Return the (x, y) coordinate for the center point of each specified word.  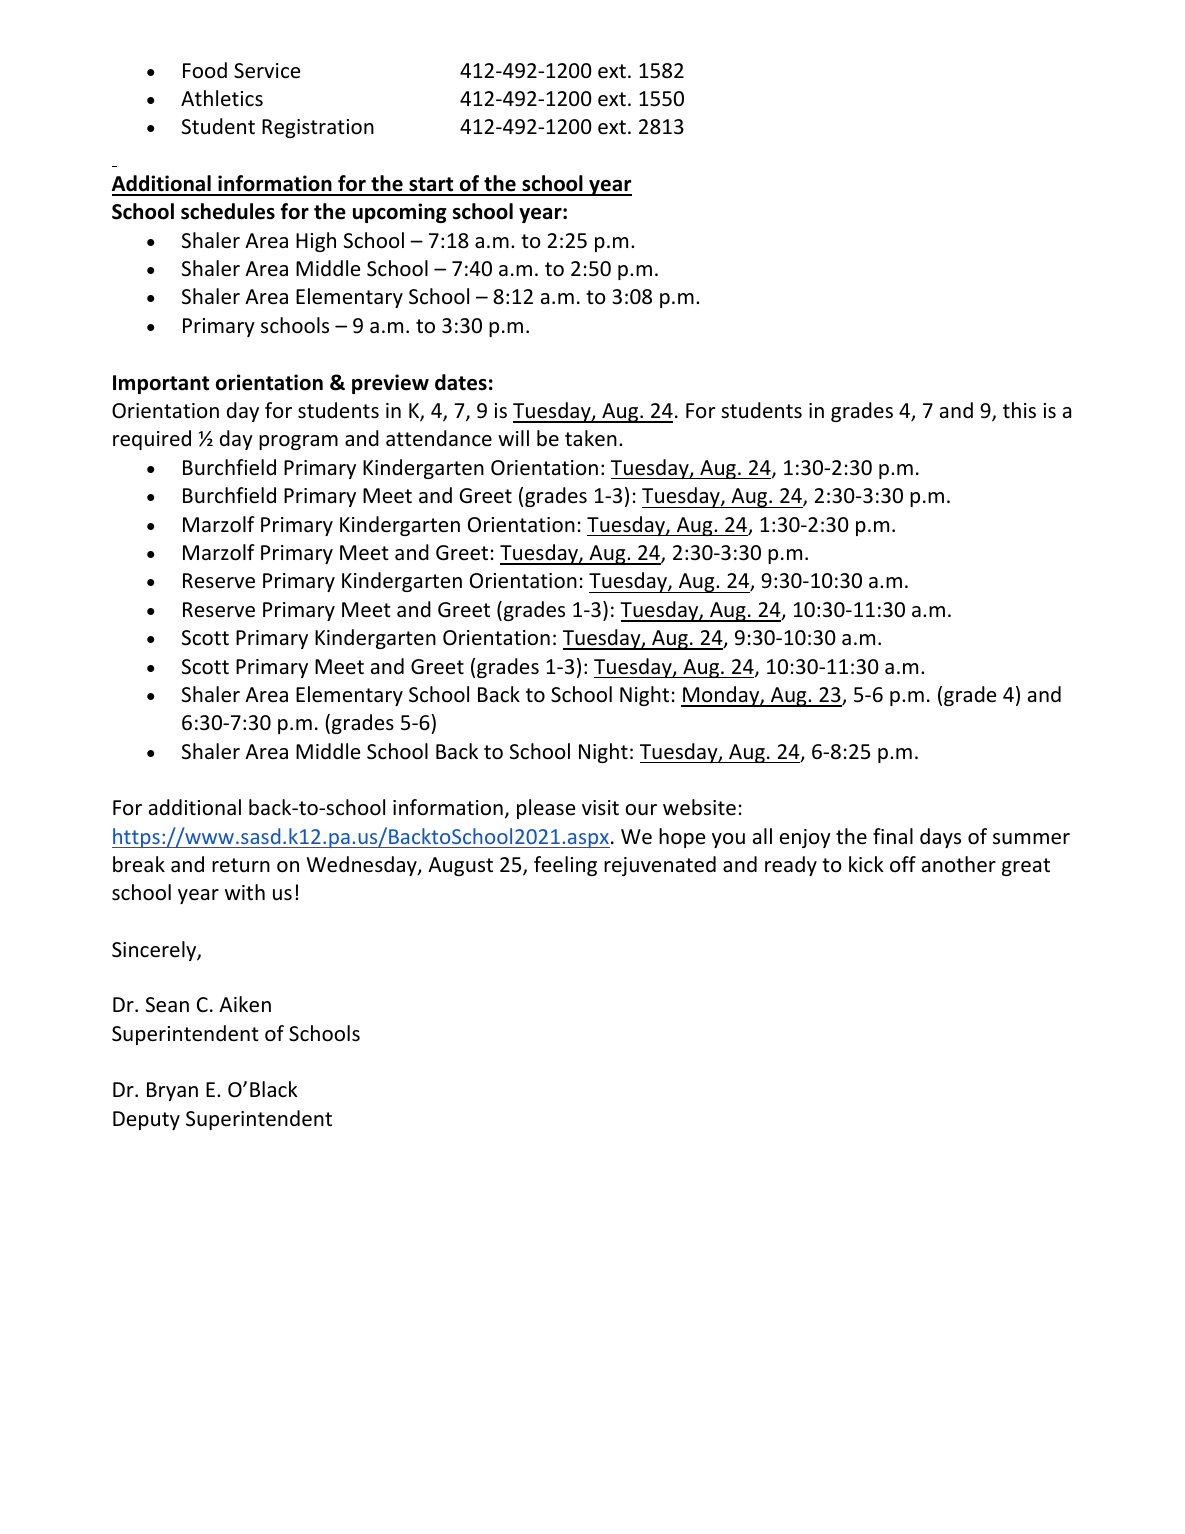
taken (591, 438)
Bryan (172, 1091)
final (893, 836)
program (298, 442)
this (1019, 410)
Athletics (222, 98)
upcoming (400, 213)
